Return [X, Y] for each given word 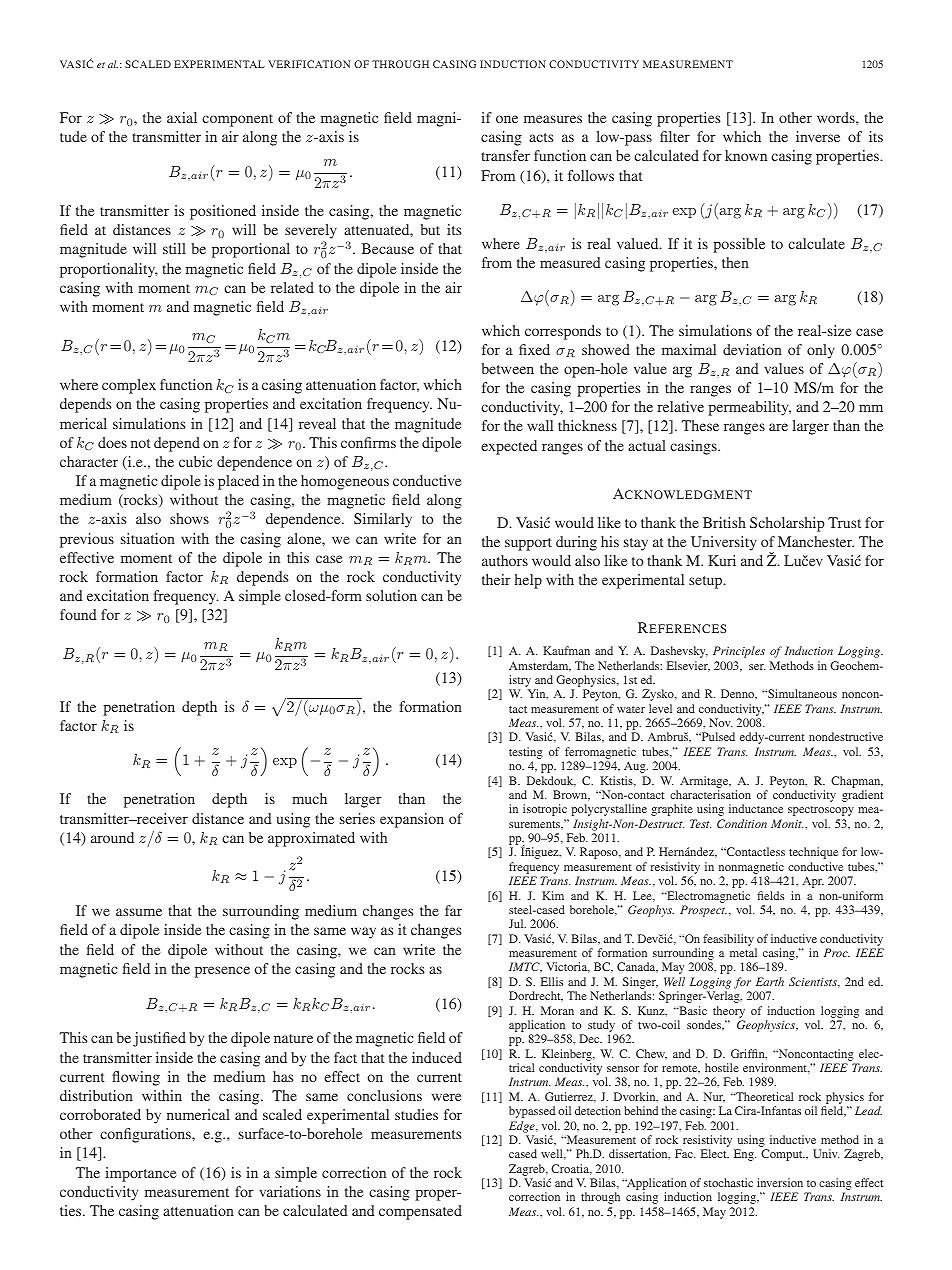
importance [140, 1174]
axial [182, 117]
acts [541, 137]
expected [509, 447]
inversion [780, 1182]
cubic [195, 461]
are [778, 427]
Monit [787, 823]
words [837, 117]
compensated [420, 1212]
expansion [412, 820]
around [112, 837]
